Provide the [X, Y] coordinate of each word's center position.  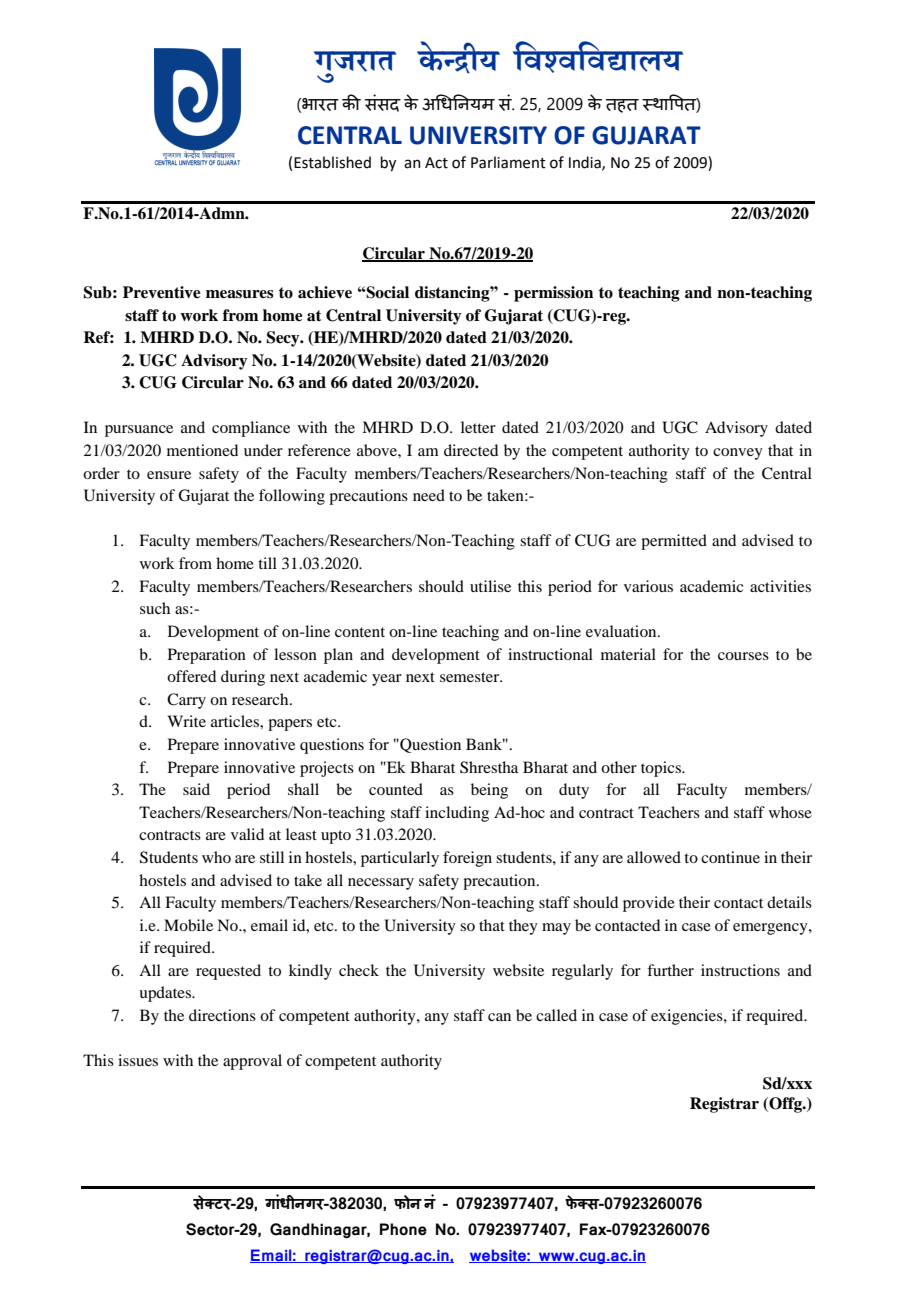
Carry [186, 701]
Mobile [188, 925]
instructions [740, 970]
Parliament [508, 162]
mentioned [202, 450]
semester [471, 677]
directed [471, 450]
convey [738, 454]
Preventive [162, 292]
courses [743, 656]
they [523, 927]
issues [138, 1060]
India [586, 163]
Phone [403, 1229]
